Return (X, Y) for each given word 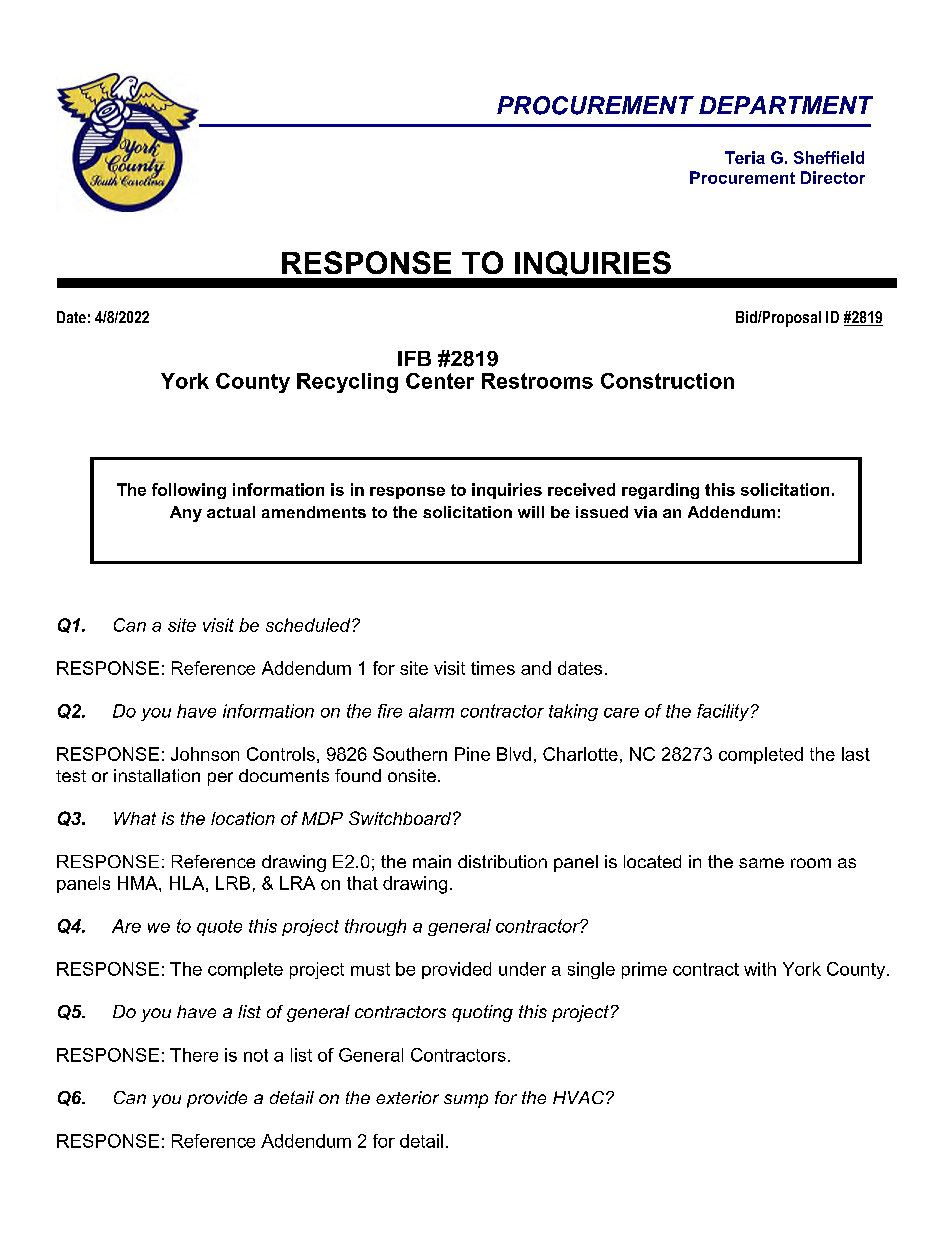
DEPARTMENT (786, 105)
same (761, 863)
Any (186, 514)
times (493, 668)
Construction (667, 381)
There (194, 1055)
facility (724, 712)
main (432, 861)
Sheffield (829, 157)
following (189, 491)
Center (440, 381)
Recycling (347, 383)
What (135, 818)
